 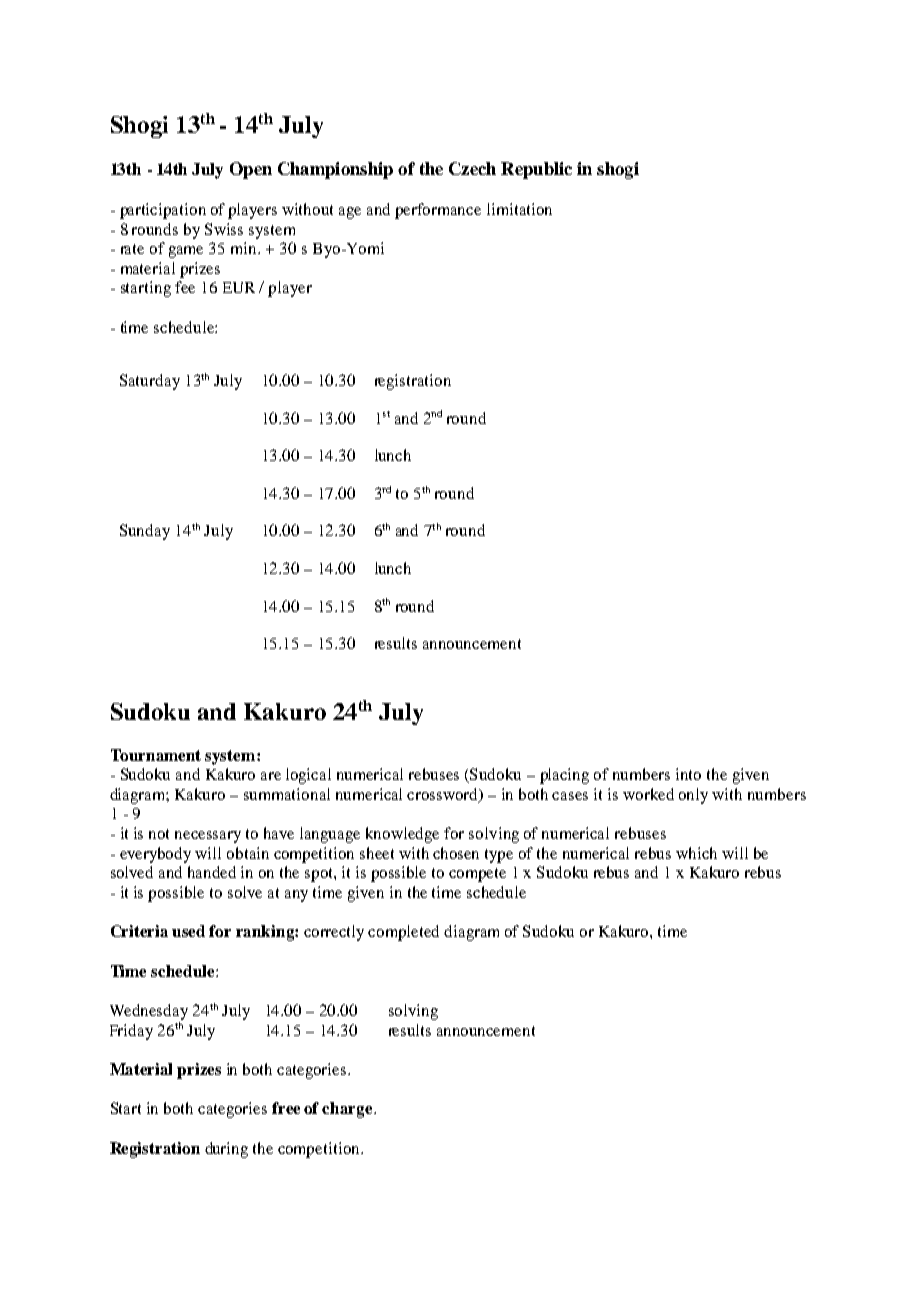 I want to click on into, so click(x=688, y=774).
